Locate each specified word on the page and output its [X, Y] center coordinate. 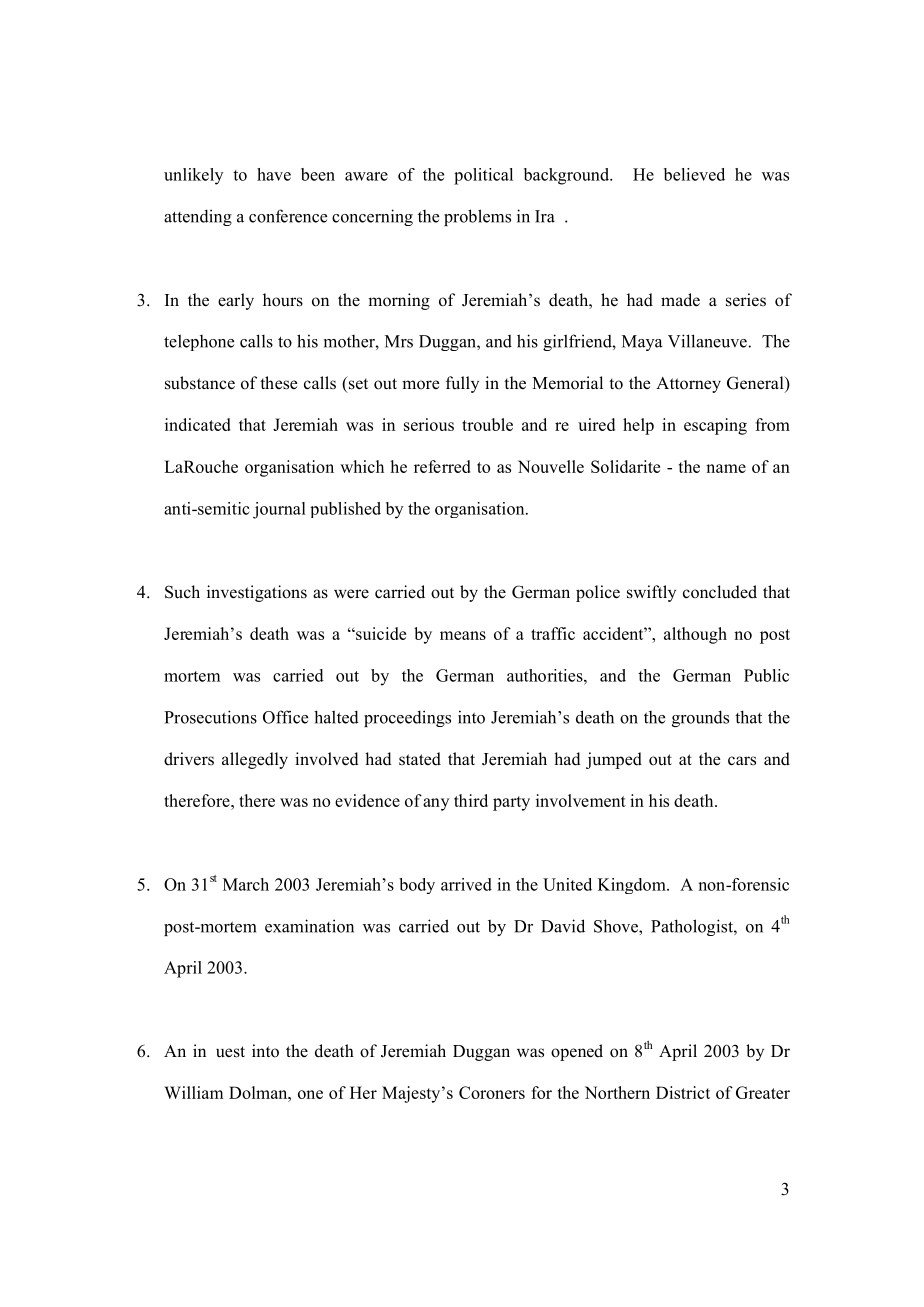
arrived [466, 884]
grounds [700, 718]
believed [694, 174]
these [279, 383]
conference [288, 216]
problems [477, 217]
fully [462, 384]
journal [279, 510]
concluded [720, 592]
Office [285, 717]
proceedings [407, 718]
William [193, 1092]
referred [442, 466]
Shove [617, 926]
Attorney [688, 385]
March [246, 884]
